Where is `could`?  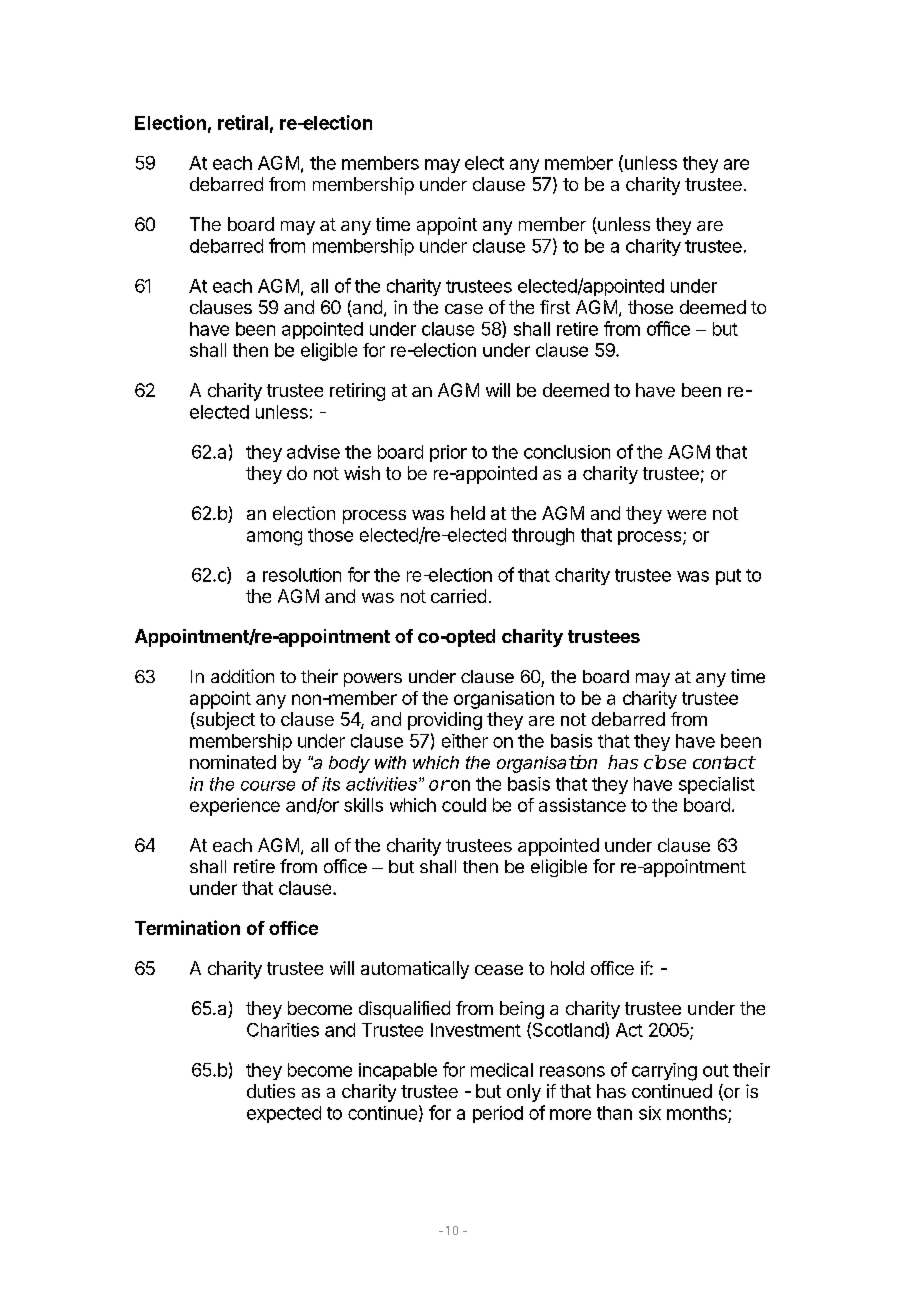
could is located at coordinates (464, 805).
